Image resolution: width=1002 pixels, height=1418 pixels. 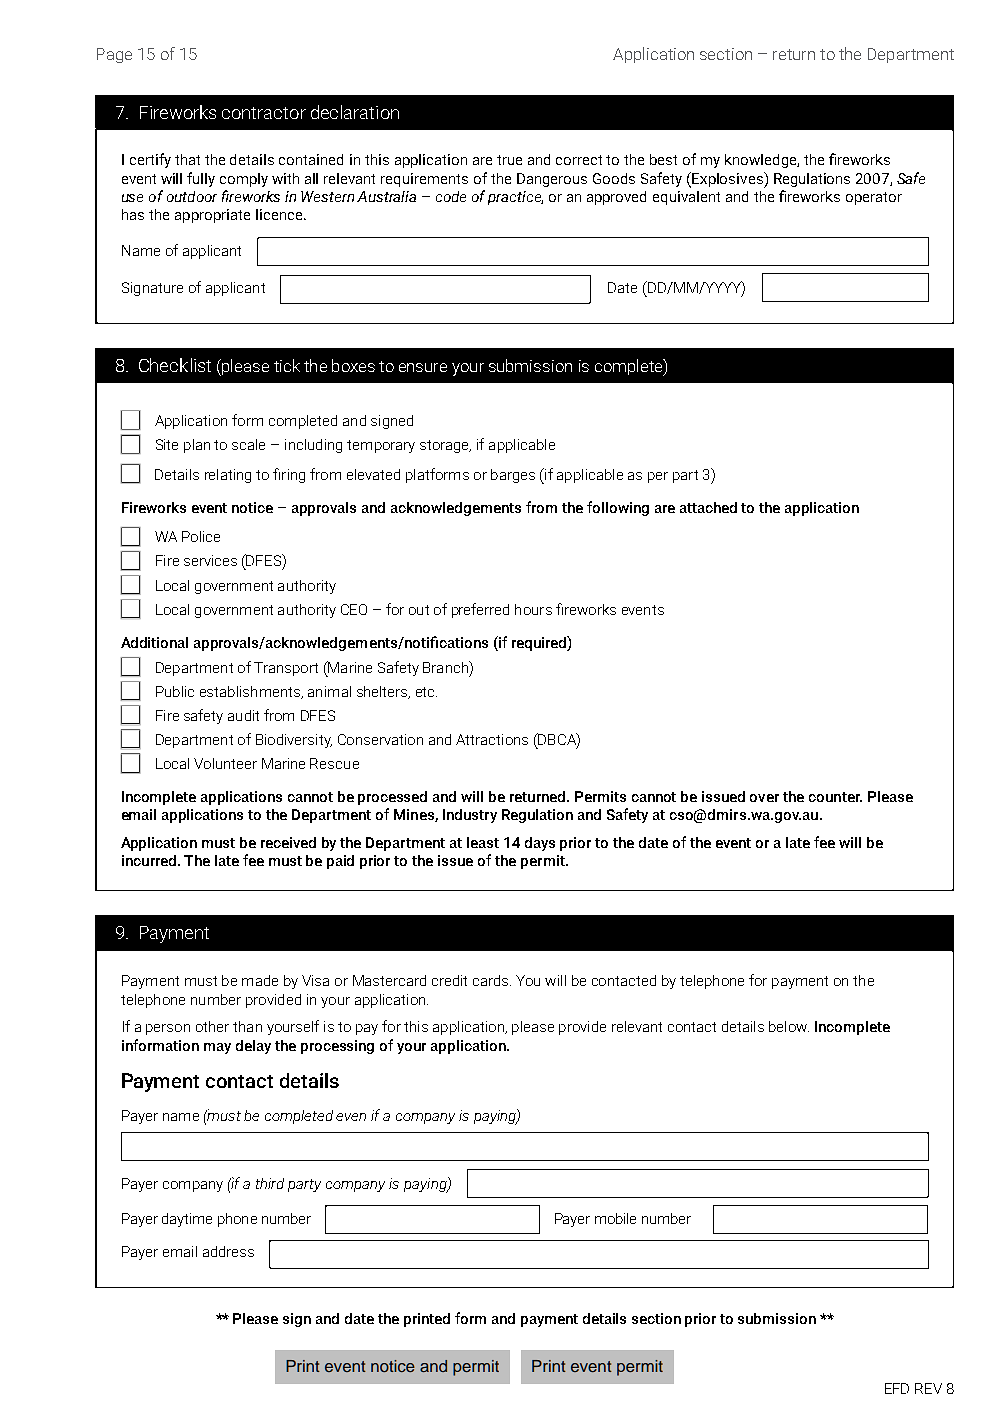 I want to click on EFD, so click(x=897, y=1388).
